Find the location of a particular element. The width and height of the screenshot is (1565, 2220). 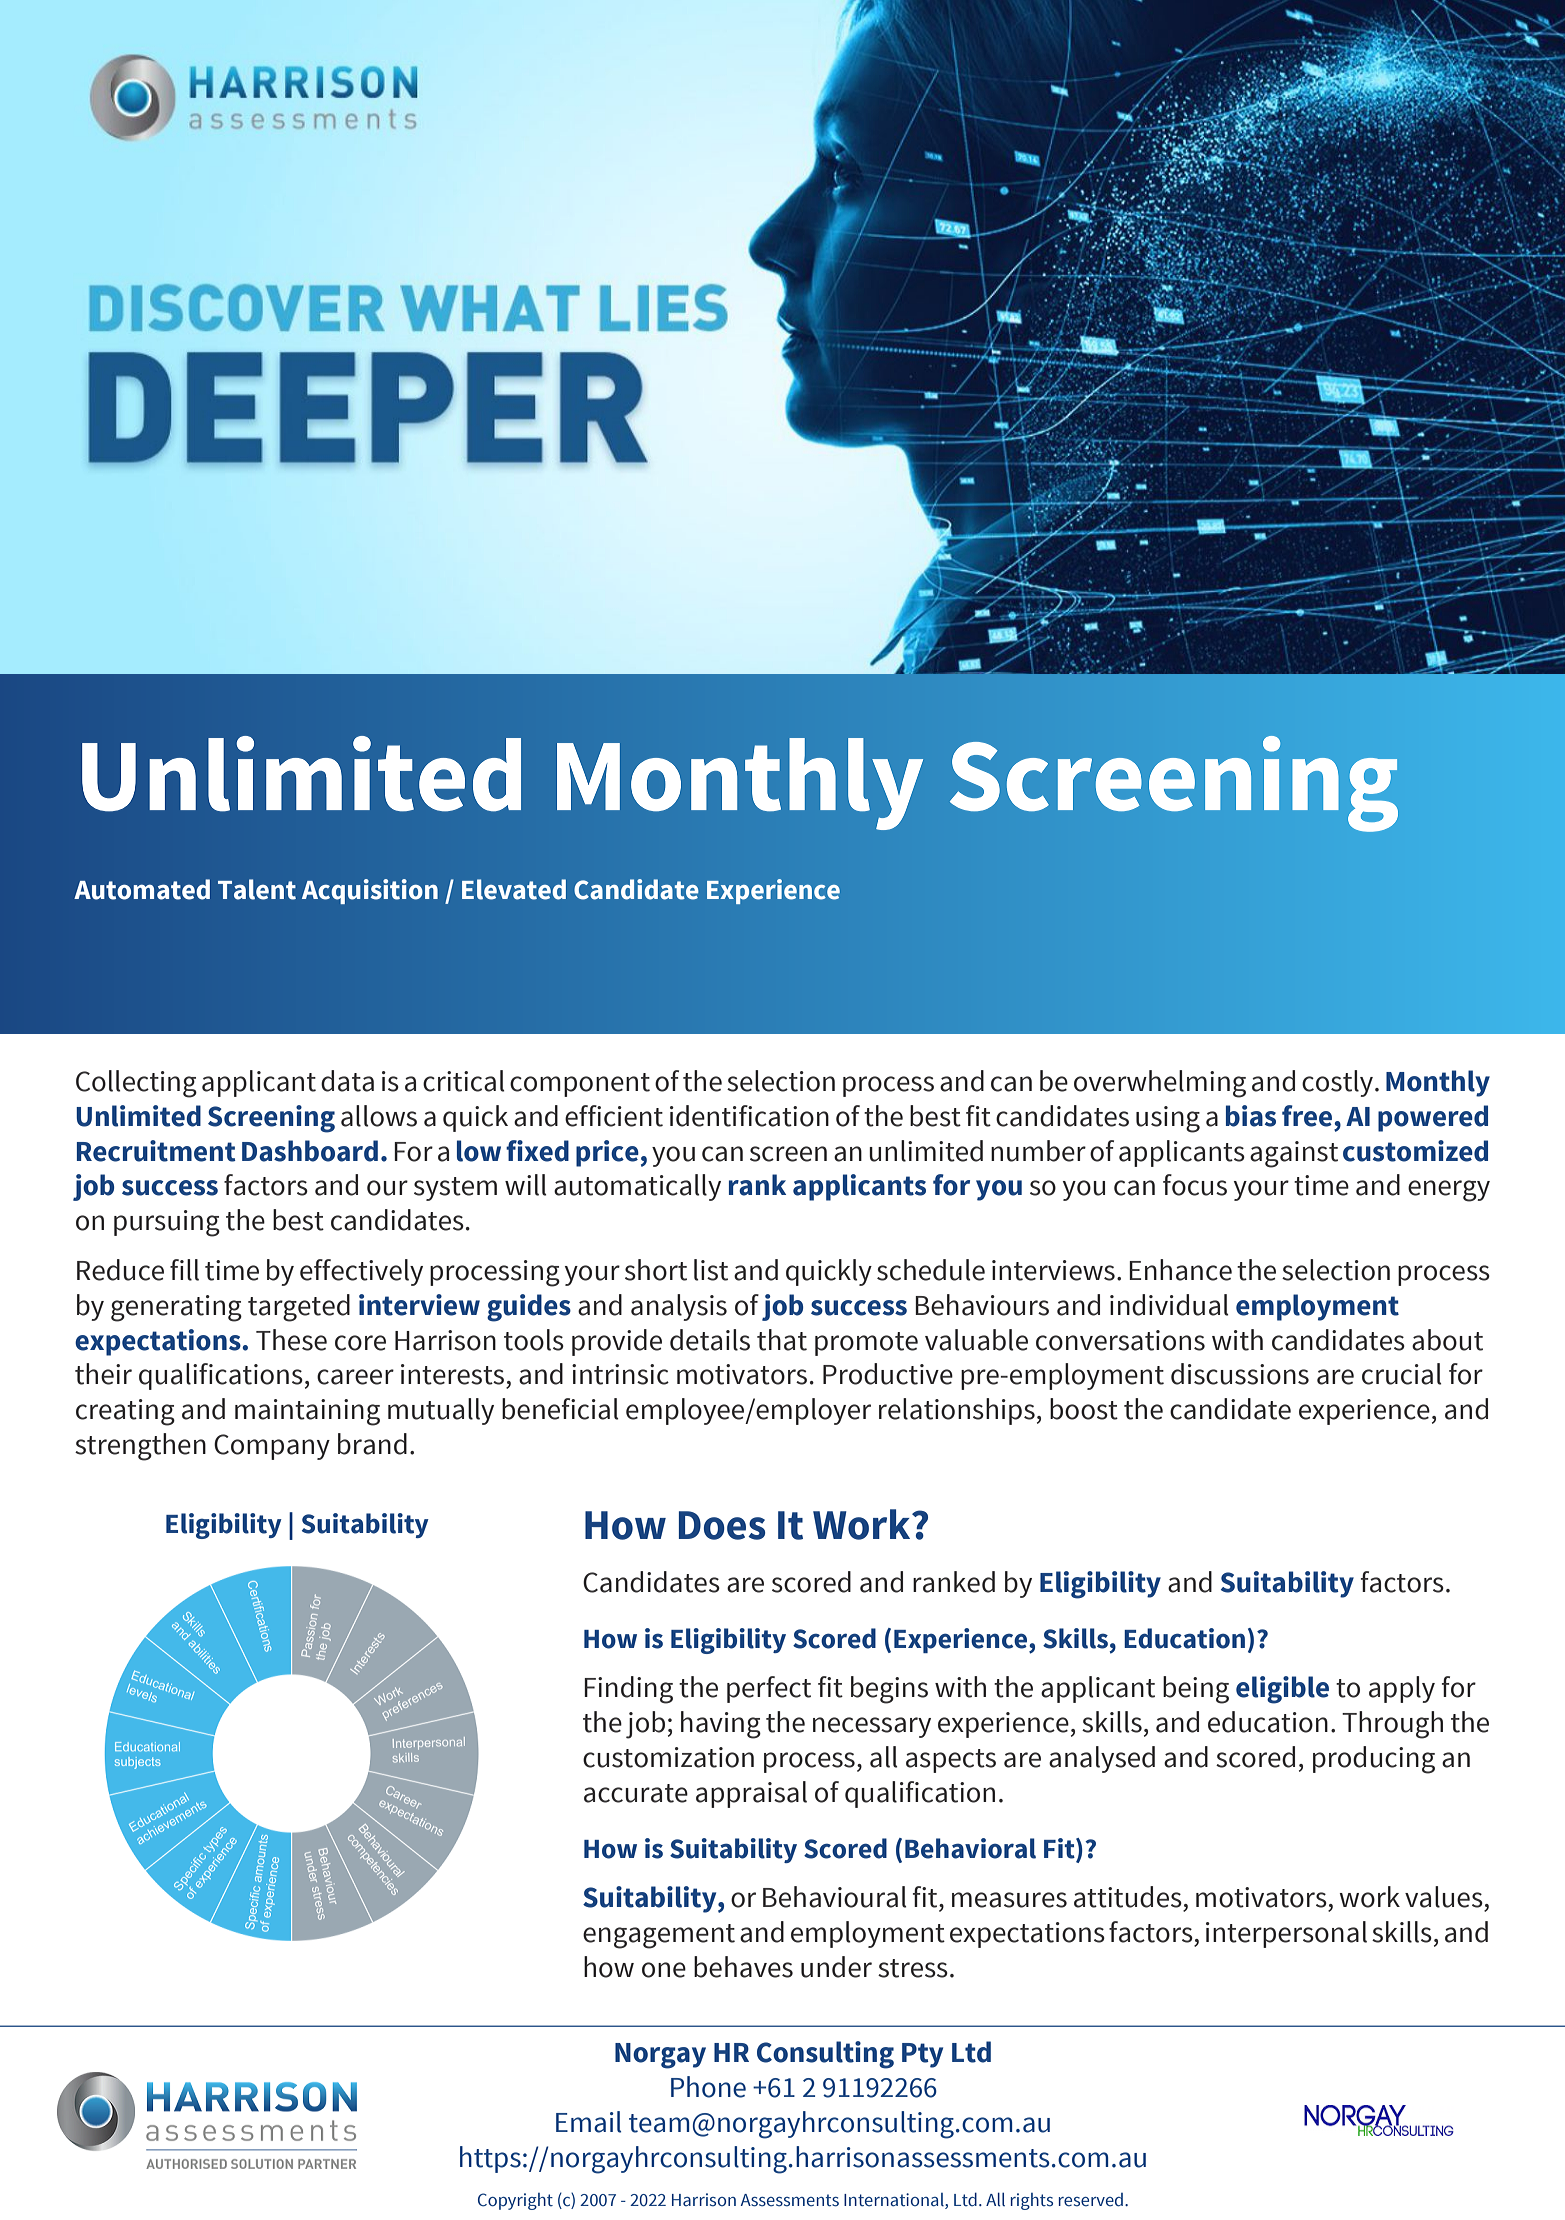

Elevated is located at coordinates (514, 889).
